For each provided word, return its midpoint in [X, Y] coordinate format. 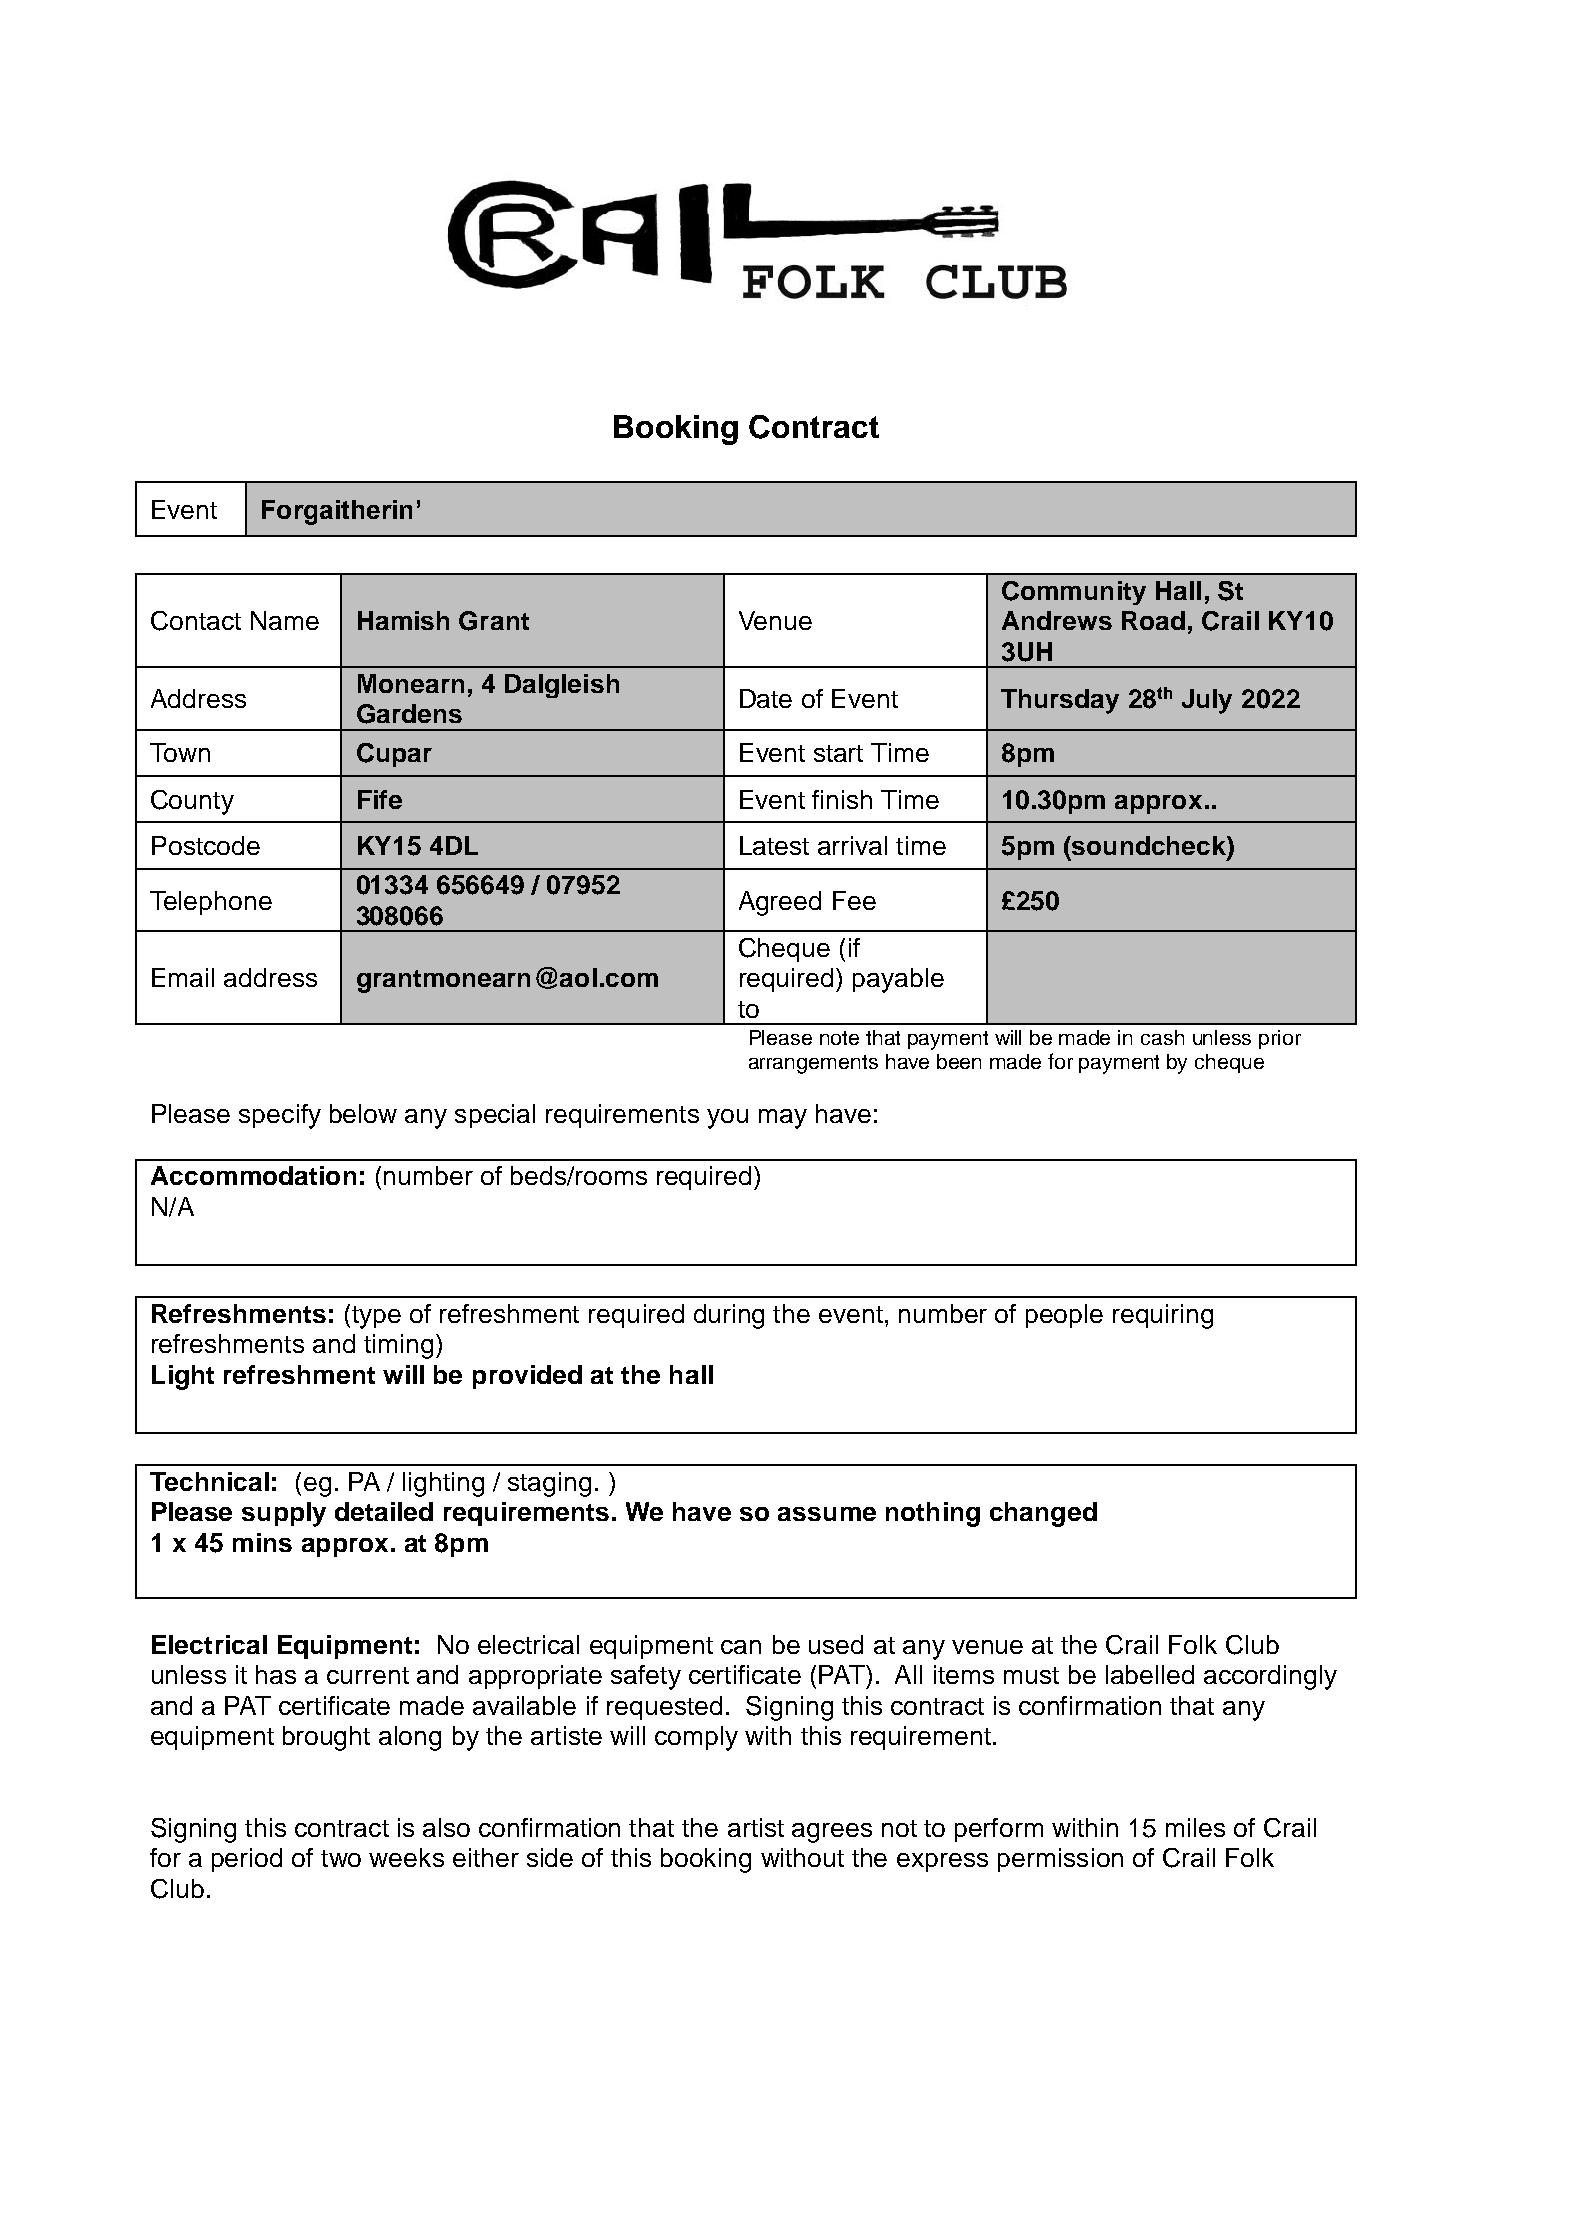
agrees [832, 1833]
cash [1162, 1037]
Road [1153, 620]
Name [285, 620]
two [341, 1858]
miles [1195, 1827]
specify [280, 1116]
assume [827, 1514]
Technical [209, 1481]
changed [1043, 1514]
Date [766, 698]
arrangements [813, 1064]
